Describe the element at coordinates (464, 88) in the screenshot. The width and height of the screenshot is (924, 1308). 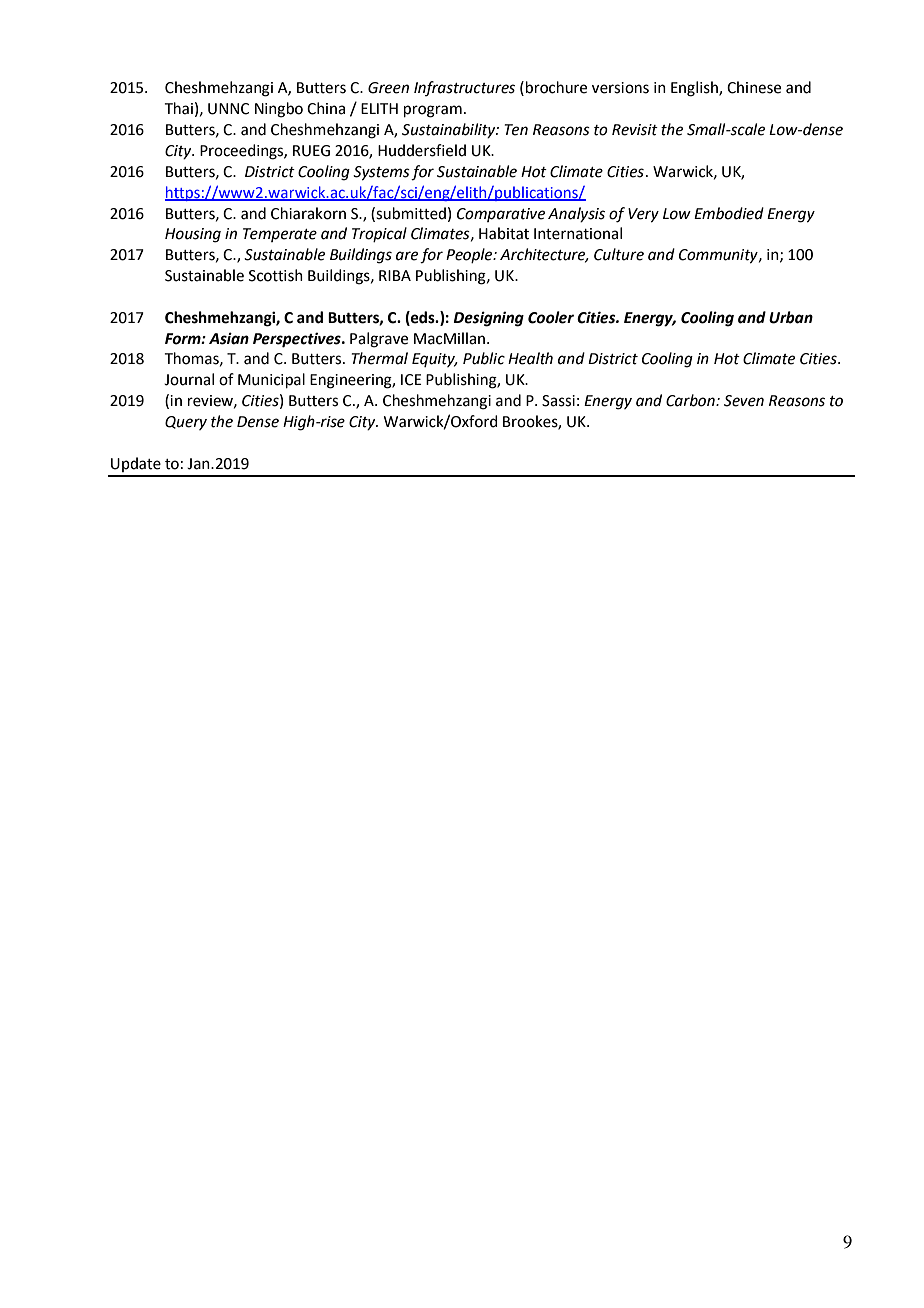
I see `Infrastructures` at that location.
